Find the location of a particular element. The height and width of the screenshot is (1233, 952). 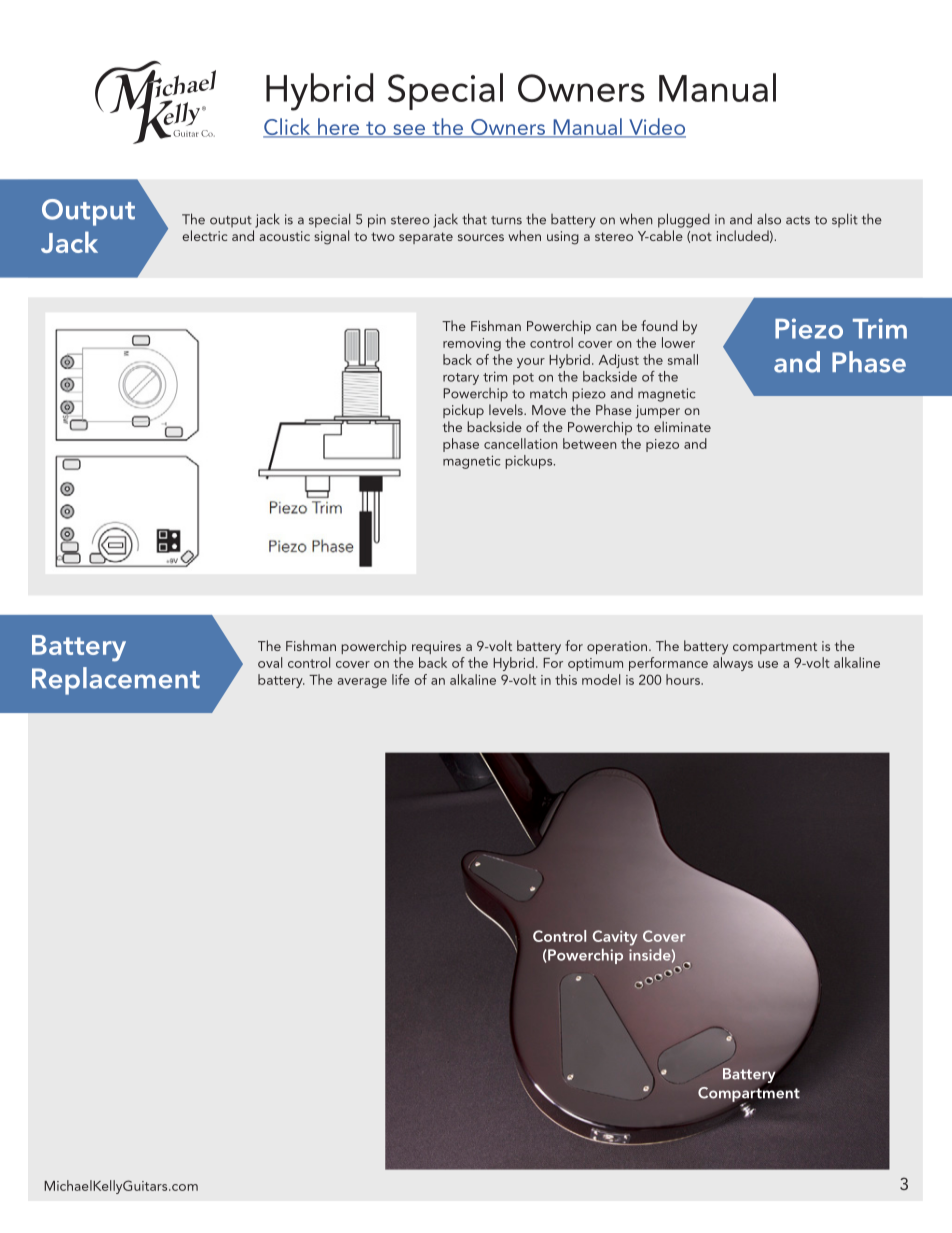

see is located at coordinates (409, 130).
